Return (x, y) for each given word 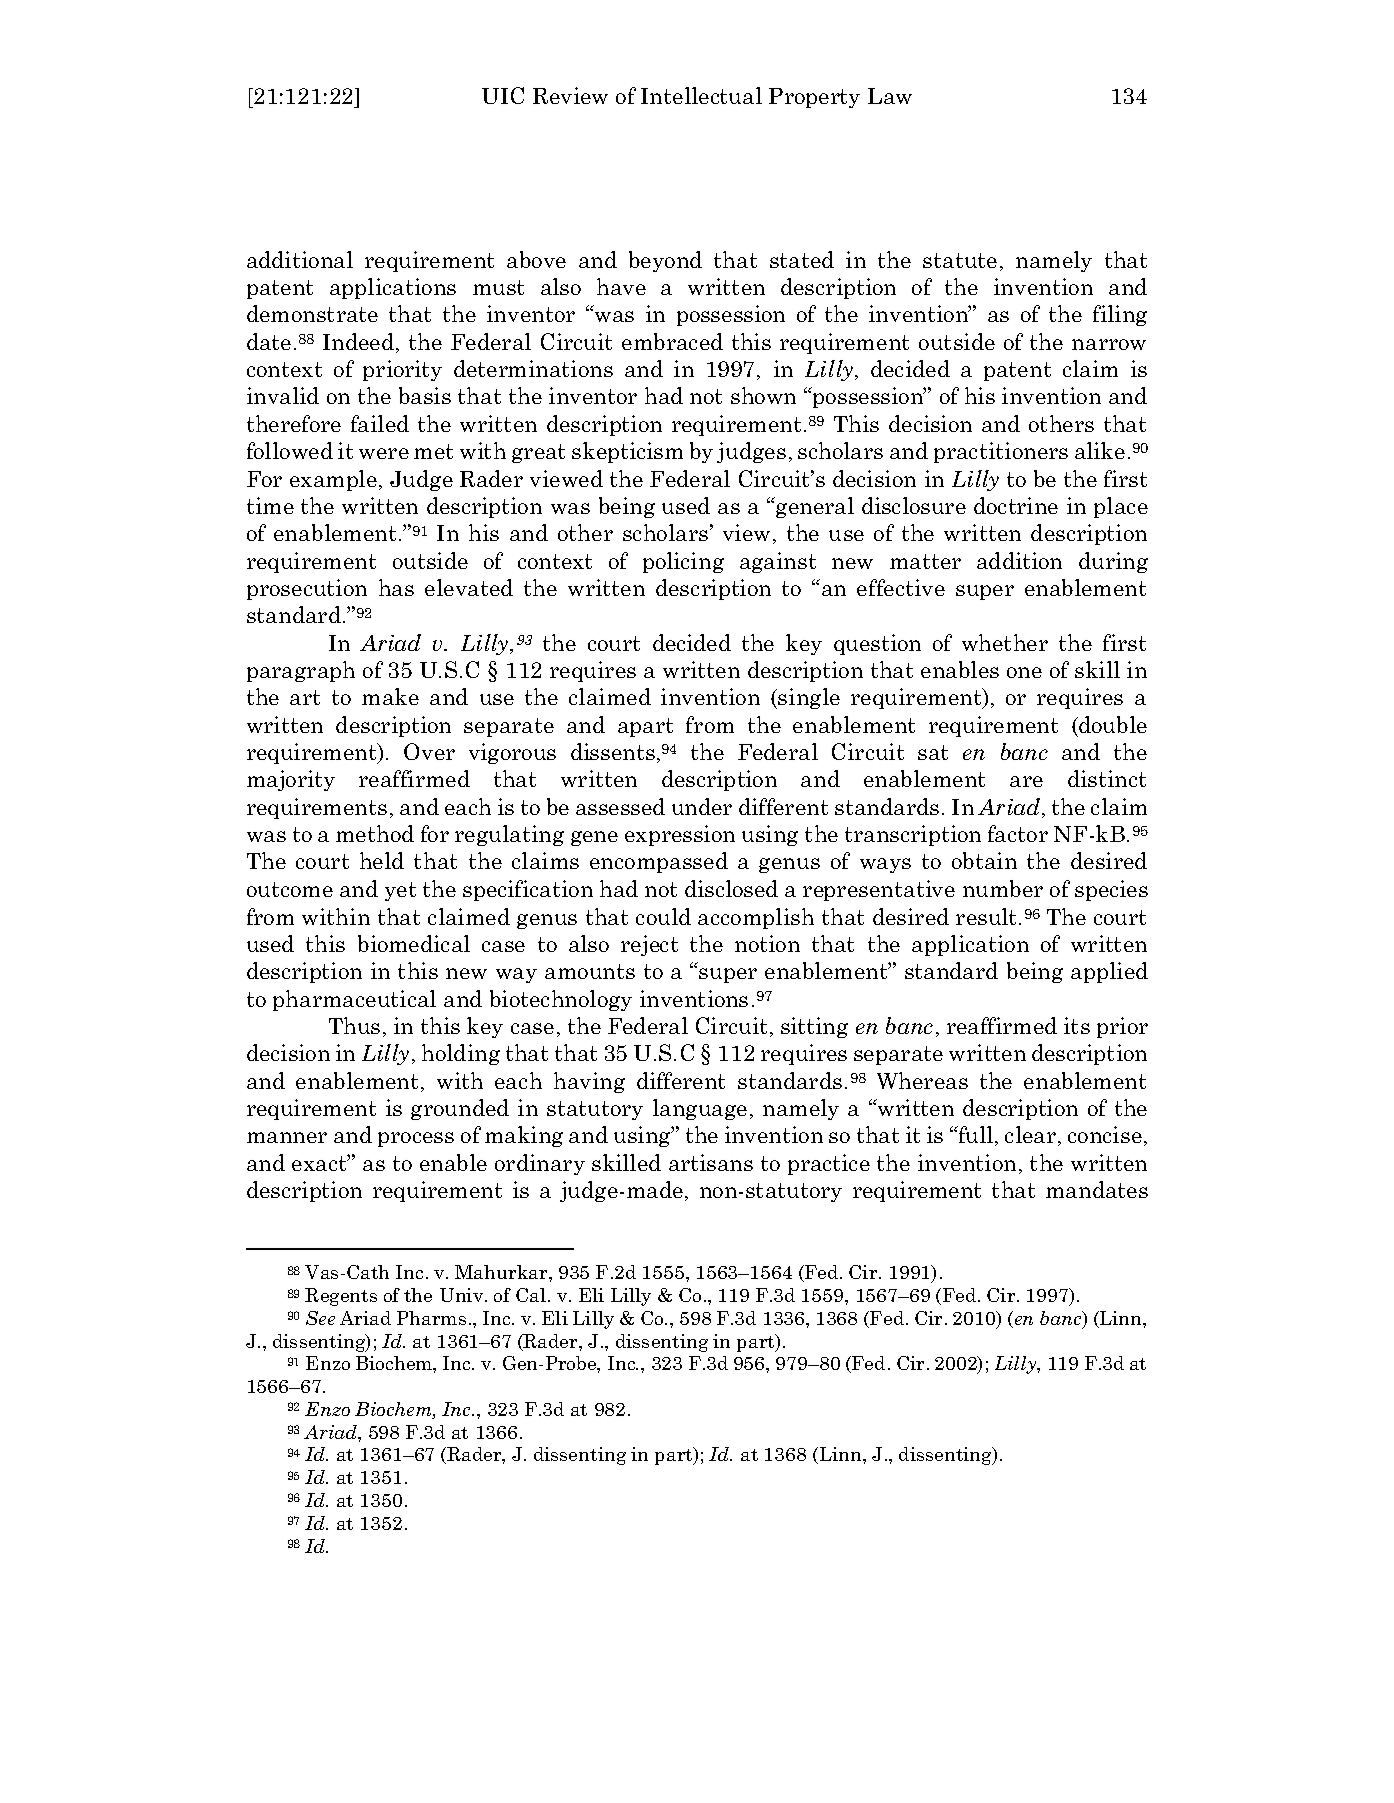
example (333, 480)
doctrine (1016, 505)
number (1003, 888)
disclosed (731, 888)
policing (683, 562)
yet (400, 891)
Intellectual (701, 95)
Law (890, 96)
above (536, 259)
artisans (711, 1162)
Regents (341, 1297)
